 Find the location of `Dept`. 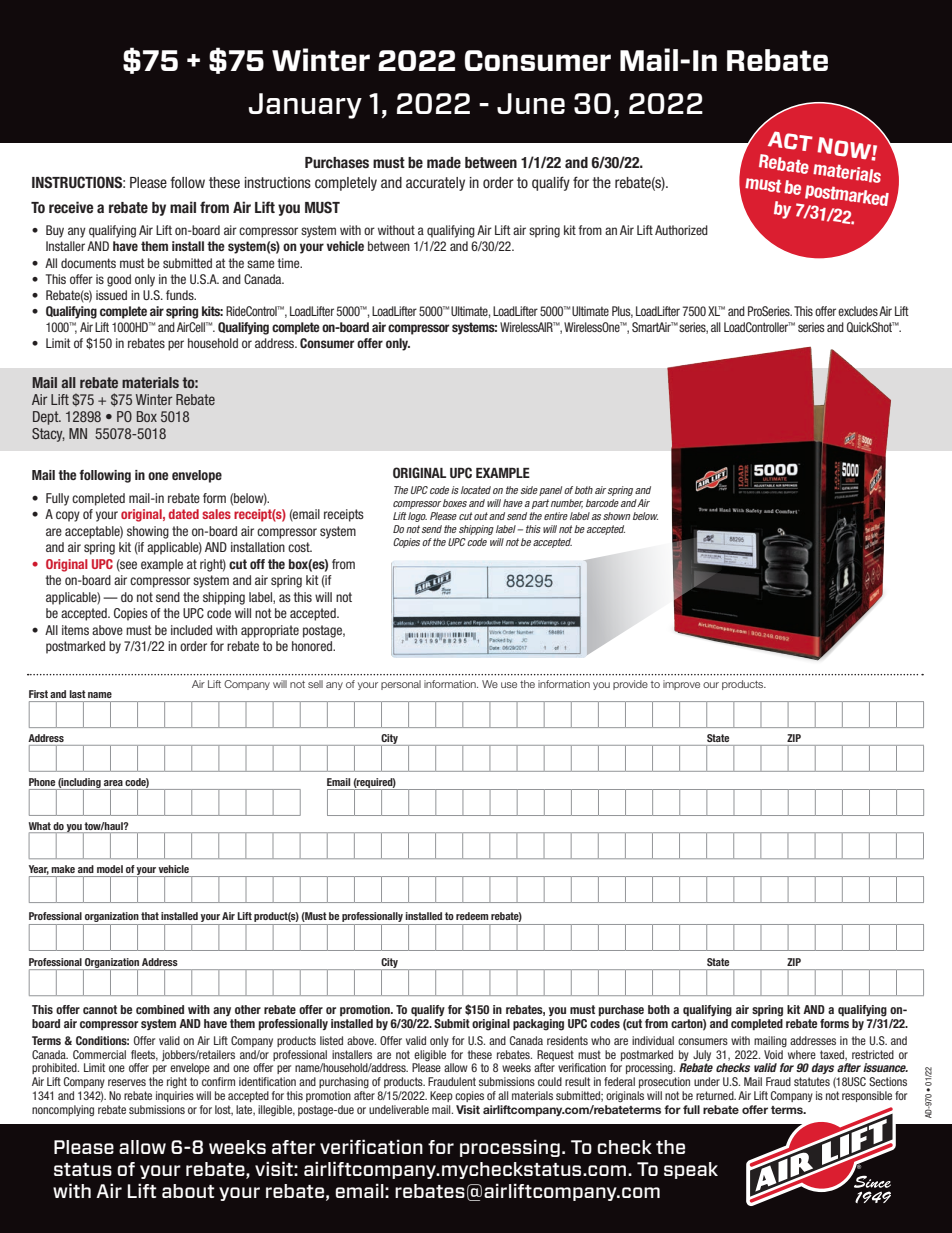

Dept is located at coordinates (47, 418).
